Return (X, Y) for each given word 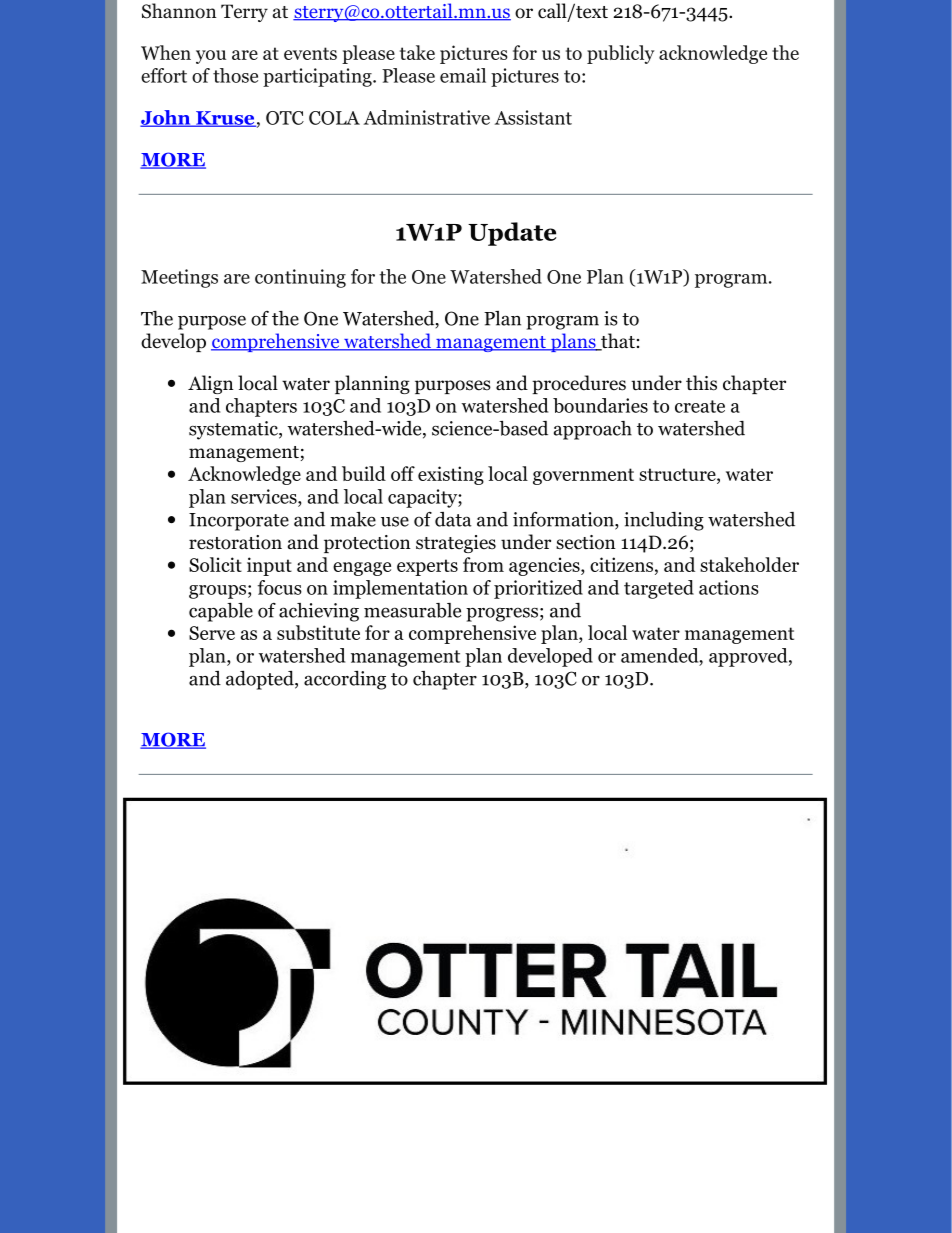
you (211, 57)
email (463, 75)
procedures (579, 384)
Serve (212, 633)
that (617, 342)
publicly (621, 54)
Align (211, 384)
